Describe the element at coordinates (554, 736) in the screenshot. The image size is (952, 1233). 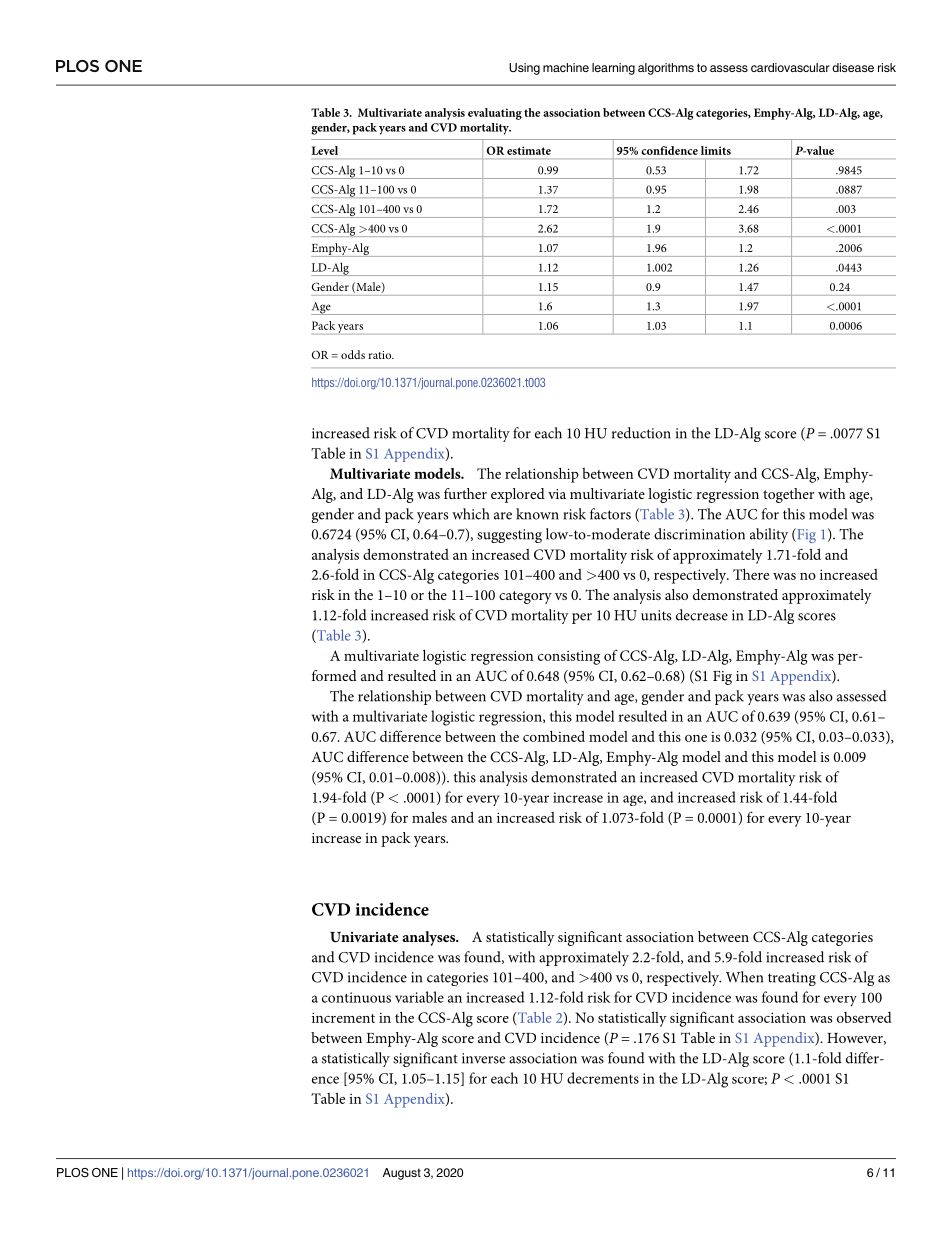
I see `combined` at that location.
